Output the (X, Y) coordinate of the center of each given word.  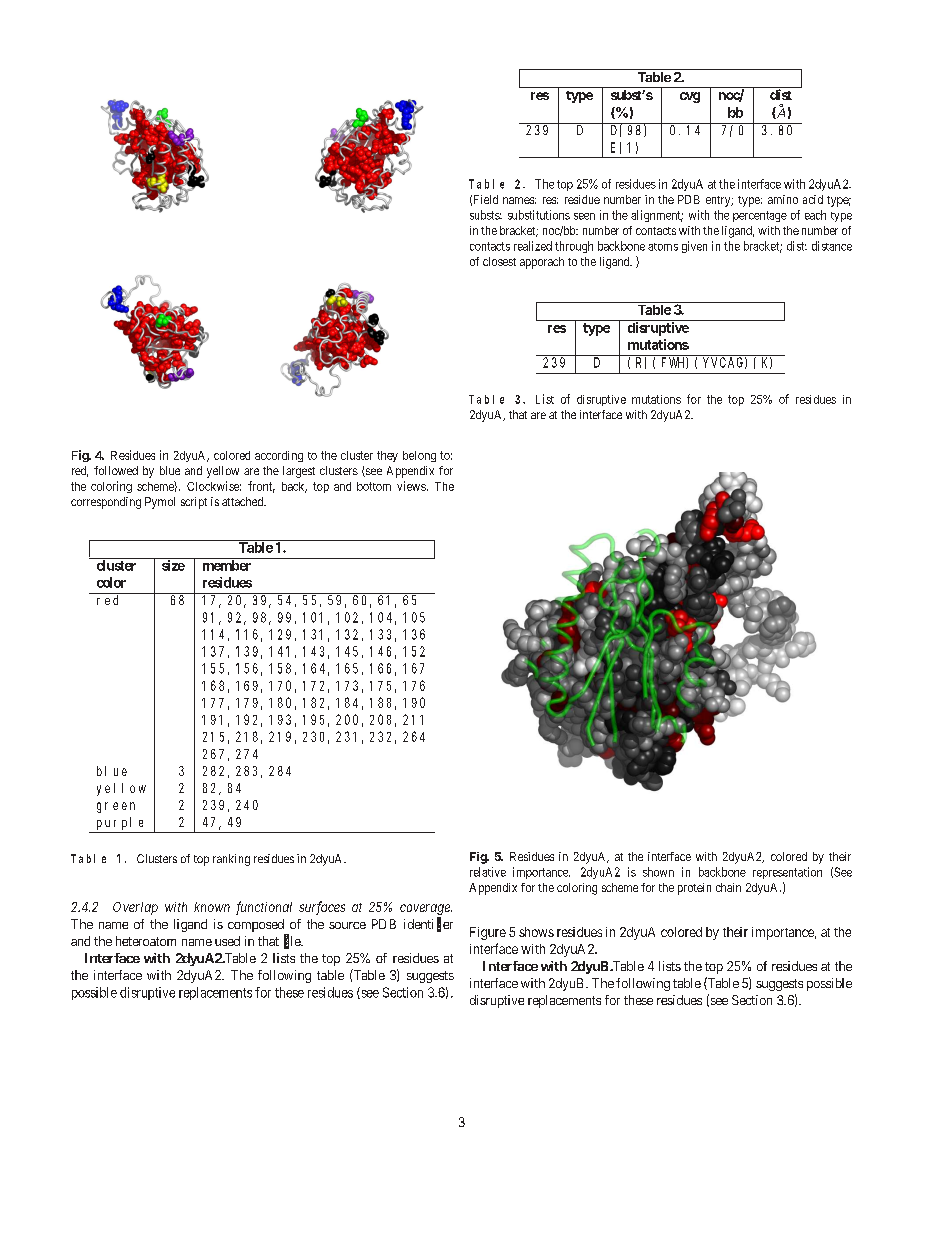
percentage (760, 216)
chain (728, 887)
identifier (428, 924)
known (212, 907)
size (172, 564)
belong (419, 456)
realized (533, 246)
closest (499, 261)
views (411, 486)
